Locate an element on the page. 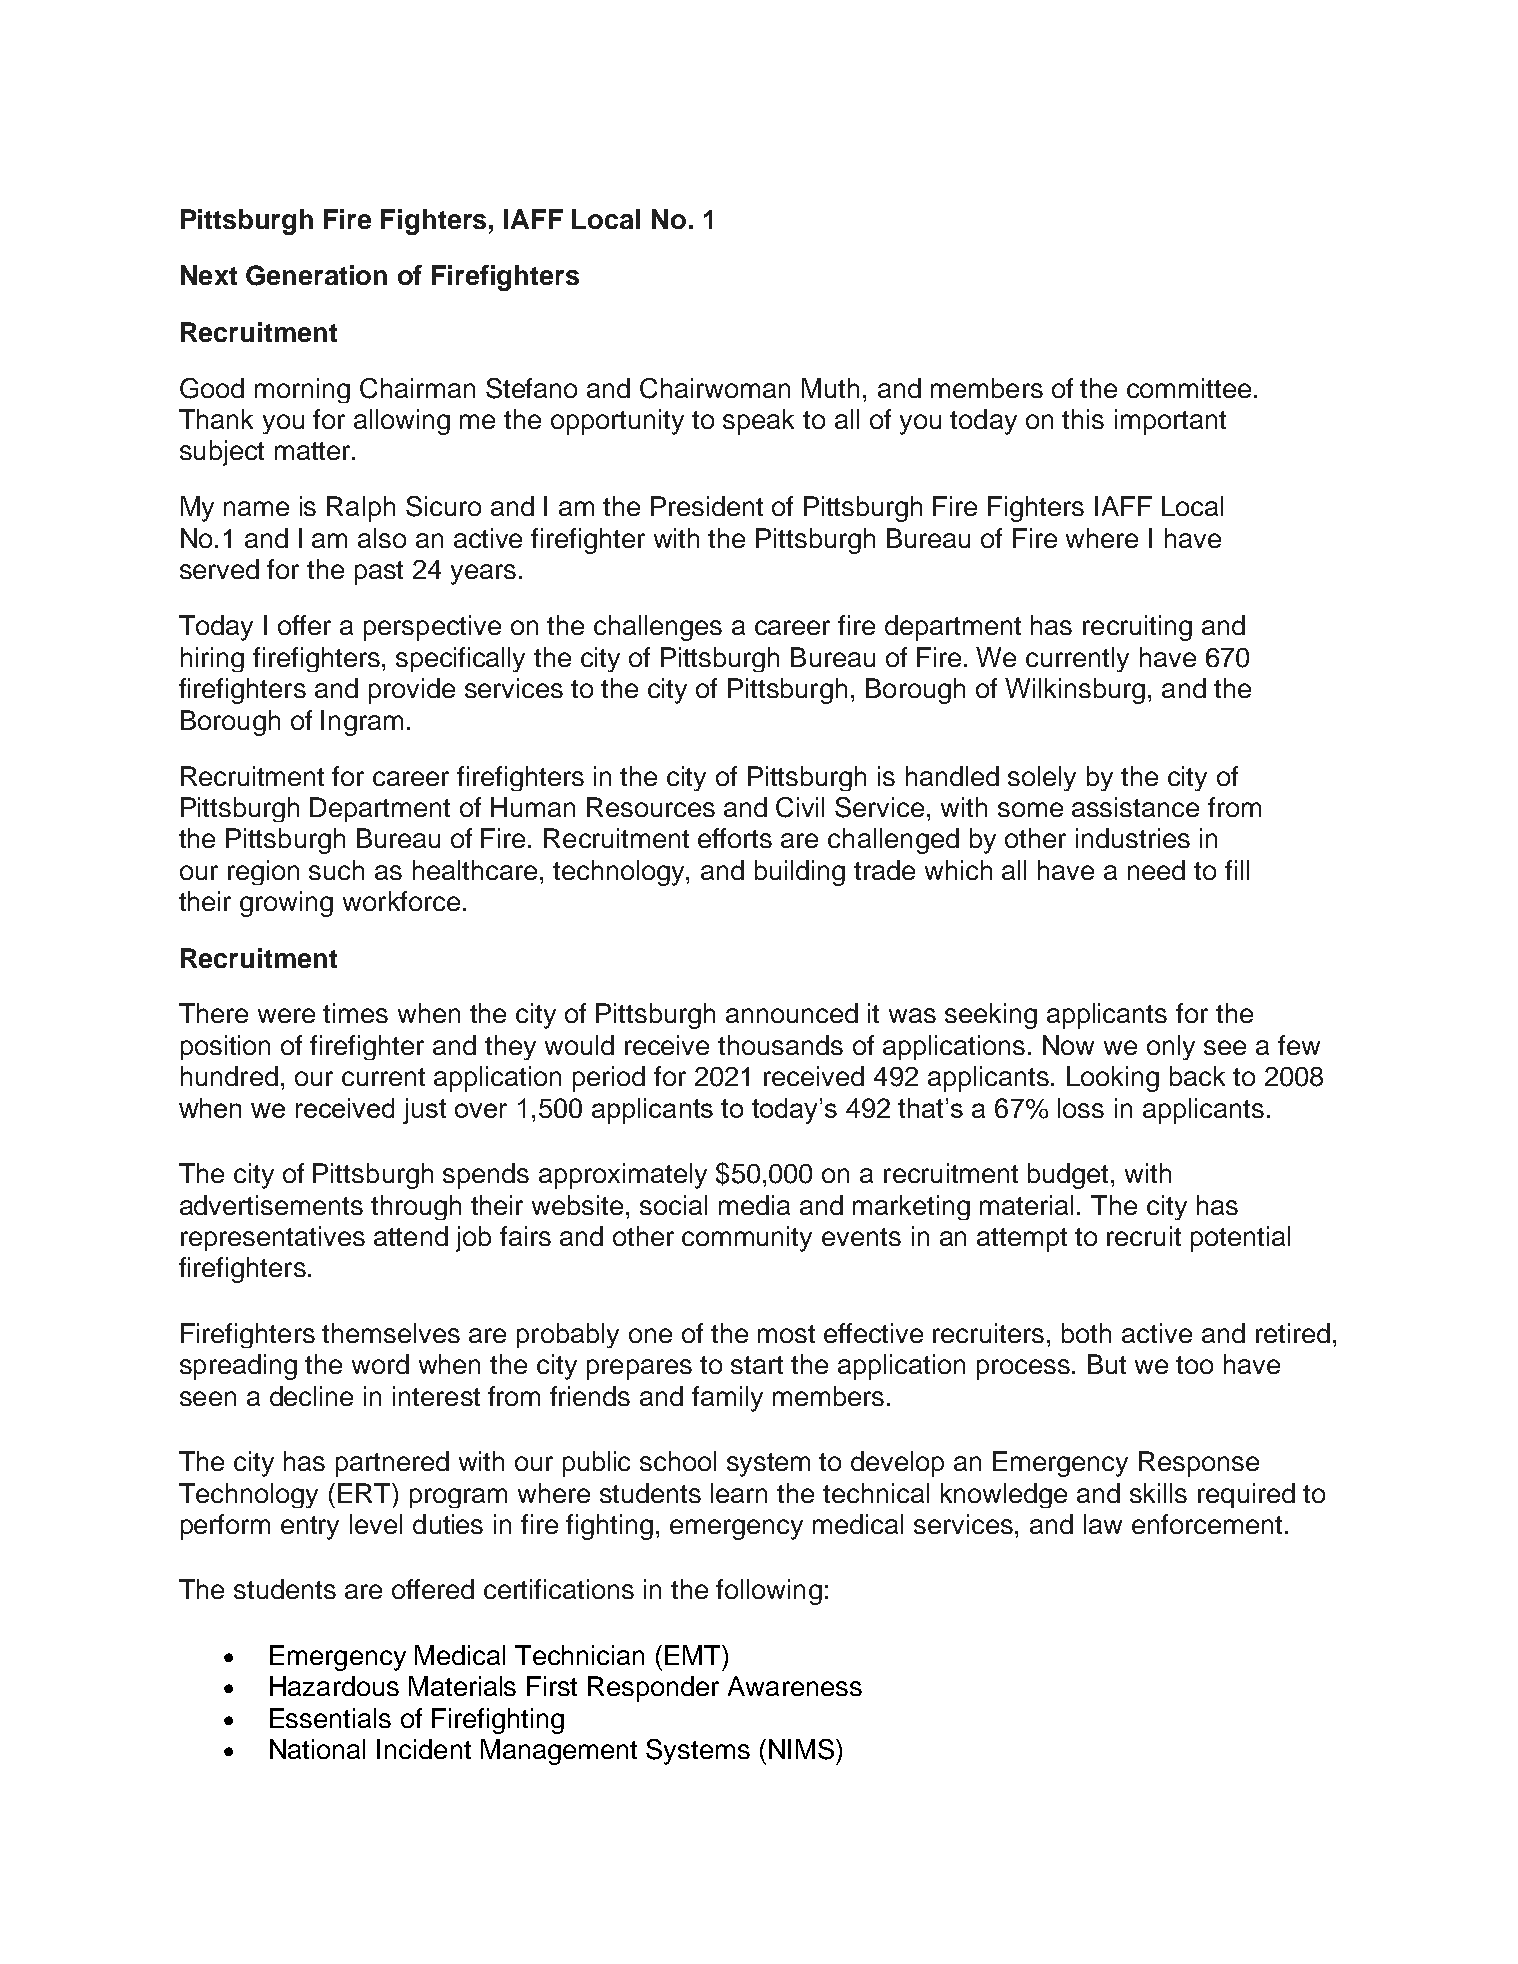 The image size is (1518, 1964). committee is located at coordinates (1189, 388).
